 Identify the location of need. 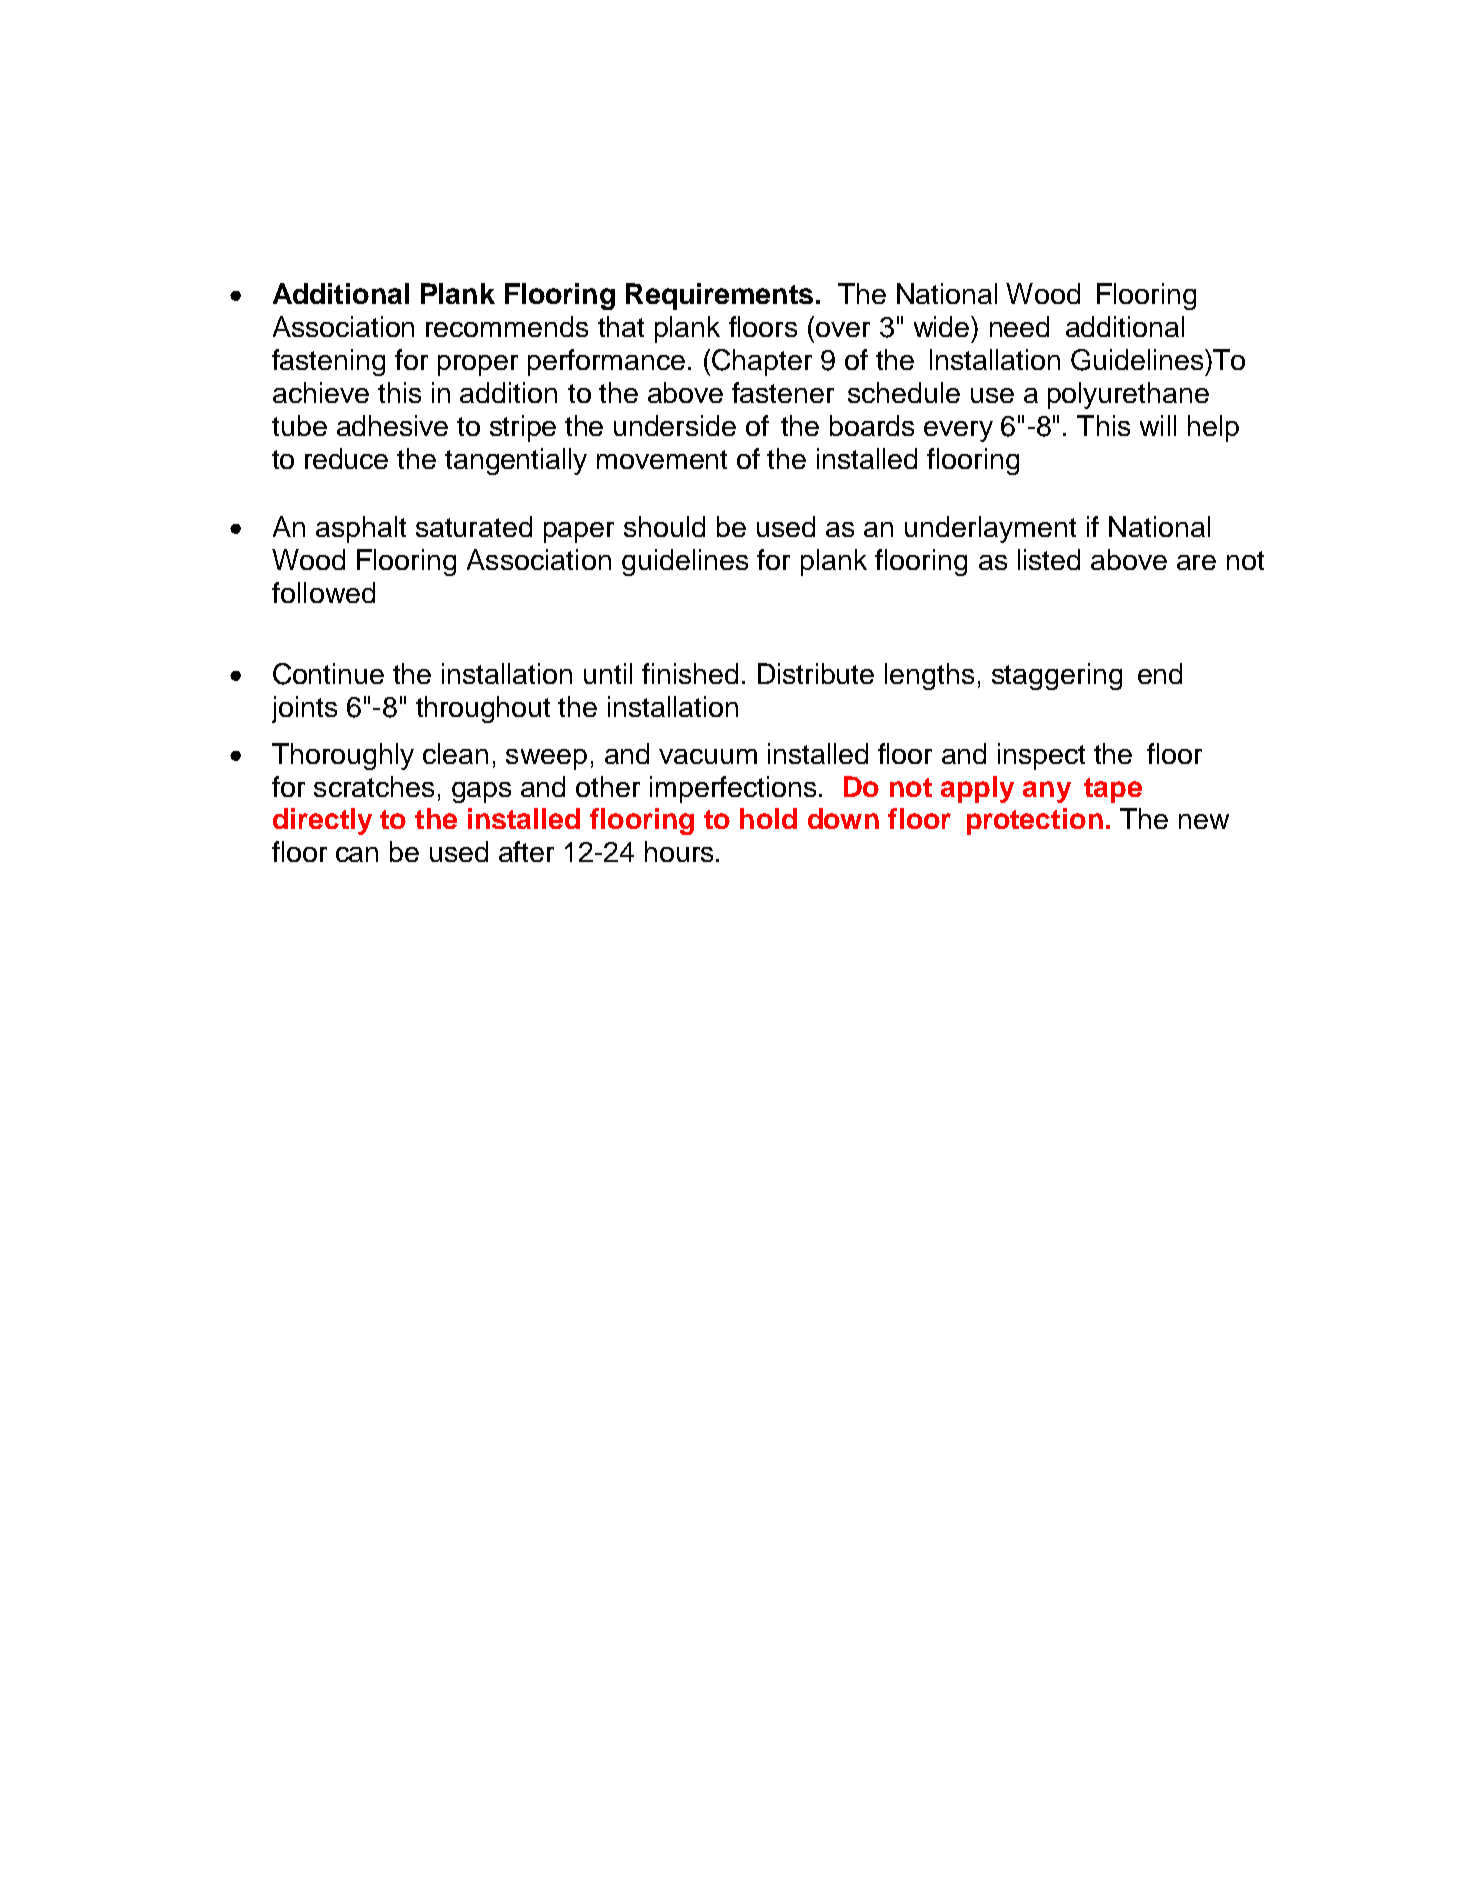
(1019, 326).
